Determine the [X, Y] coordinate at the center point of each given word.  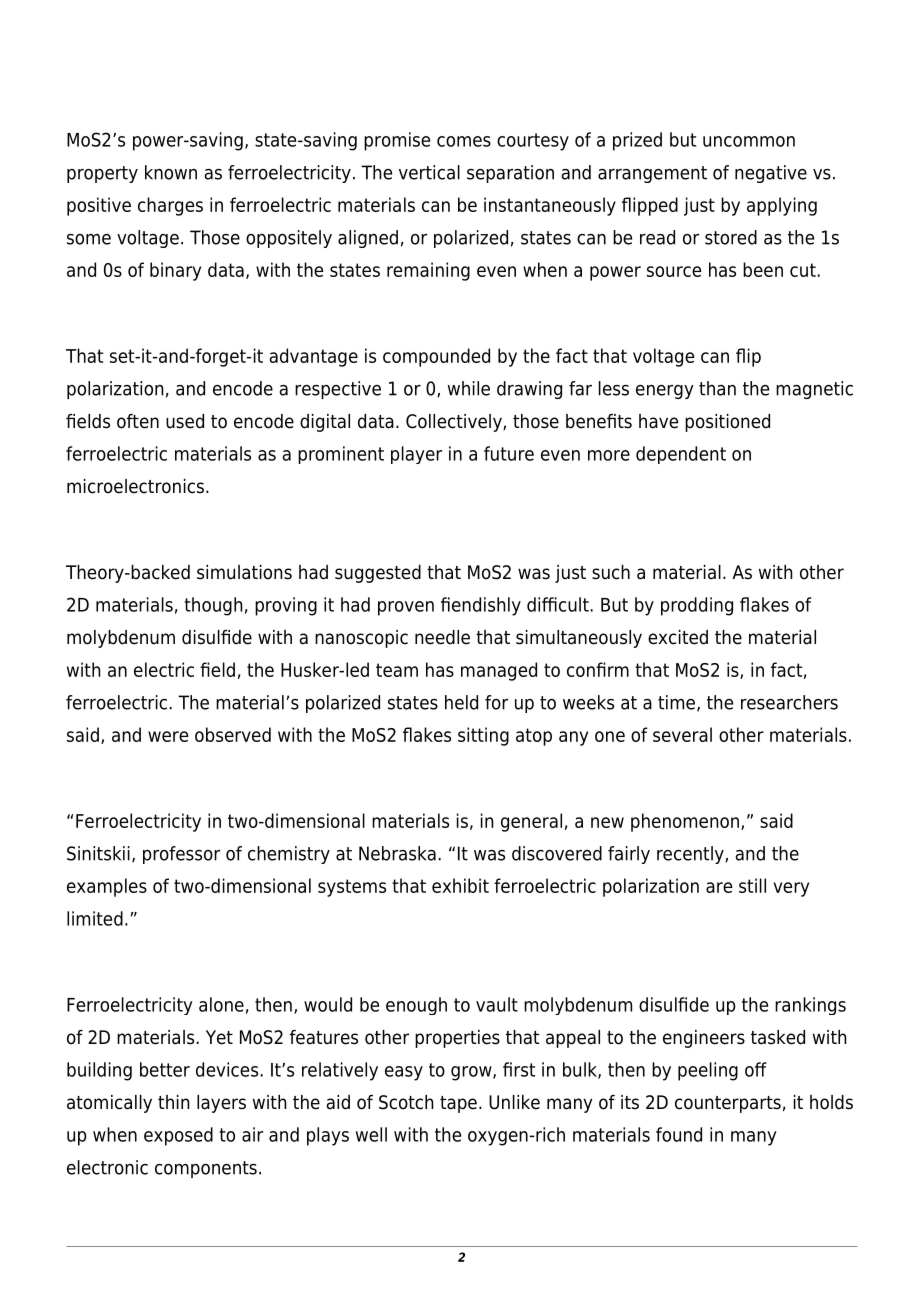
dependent [681, 455]
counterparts [728, 1104]
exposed [178, 1136]
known [171, 172]
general [531, 822]
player [416, 455]
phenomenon [685, 822]
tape [458, 1104]
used [185, 421]
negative [771, 174]
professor [181, 855]
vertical [429, 172]
